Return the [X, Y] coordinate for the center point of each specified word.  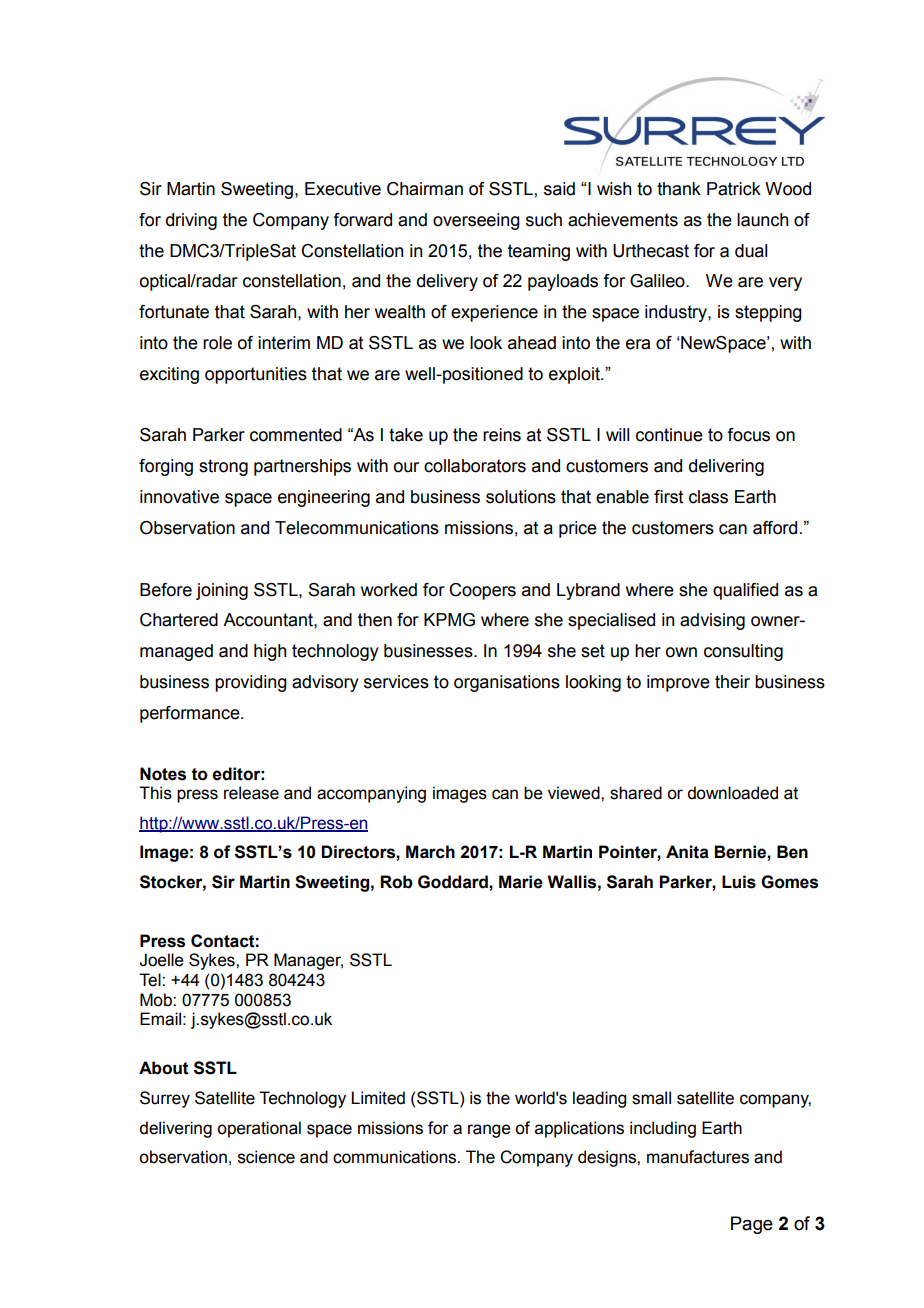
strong [223, 467]
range [489, 1131]
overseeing [476, 221]
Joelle [161, 960]
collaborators [475, 466]
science [266, 1157]
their [732, 682]
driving [191, 221]
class [708, 497]
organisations [507, 683]
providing [251, 683]
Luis [739, 882]
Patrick [734, 189]
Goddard [454, 882]
